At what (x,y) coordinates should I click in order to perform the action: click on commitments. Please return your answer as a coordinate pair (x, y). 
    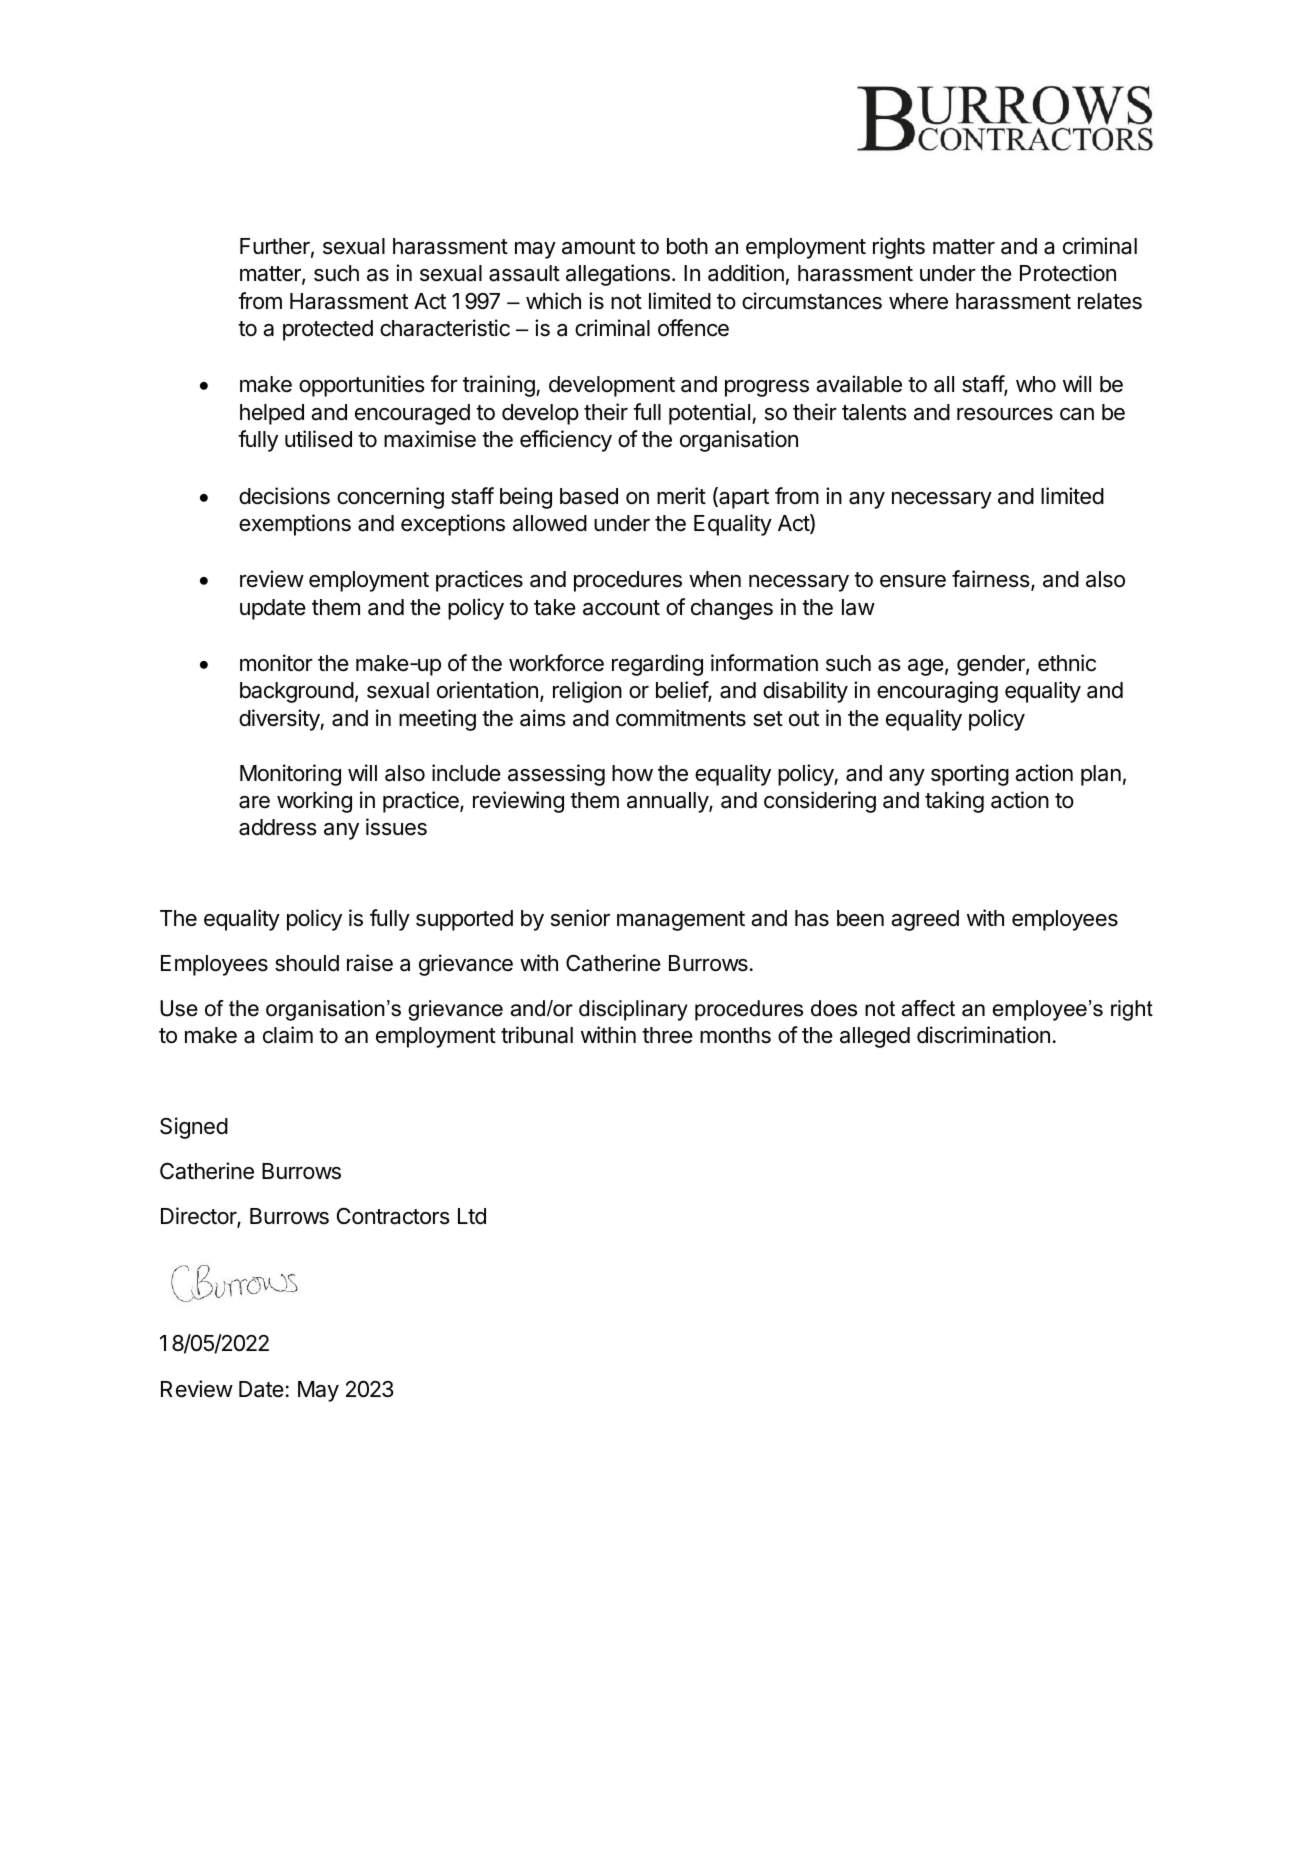
    Looking at the image, I should click on (681, 718).
